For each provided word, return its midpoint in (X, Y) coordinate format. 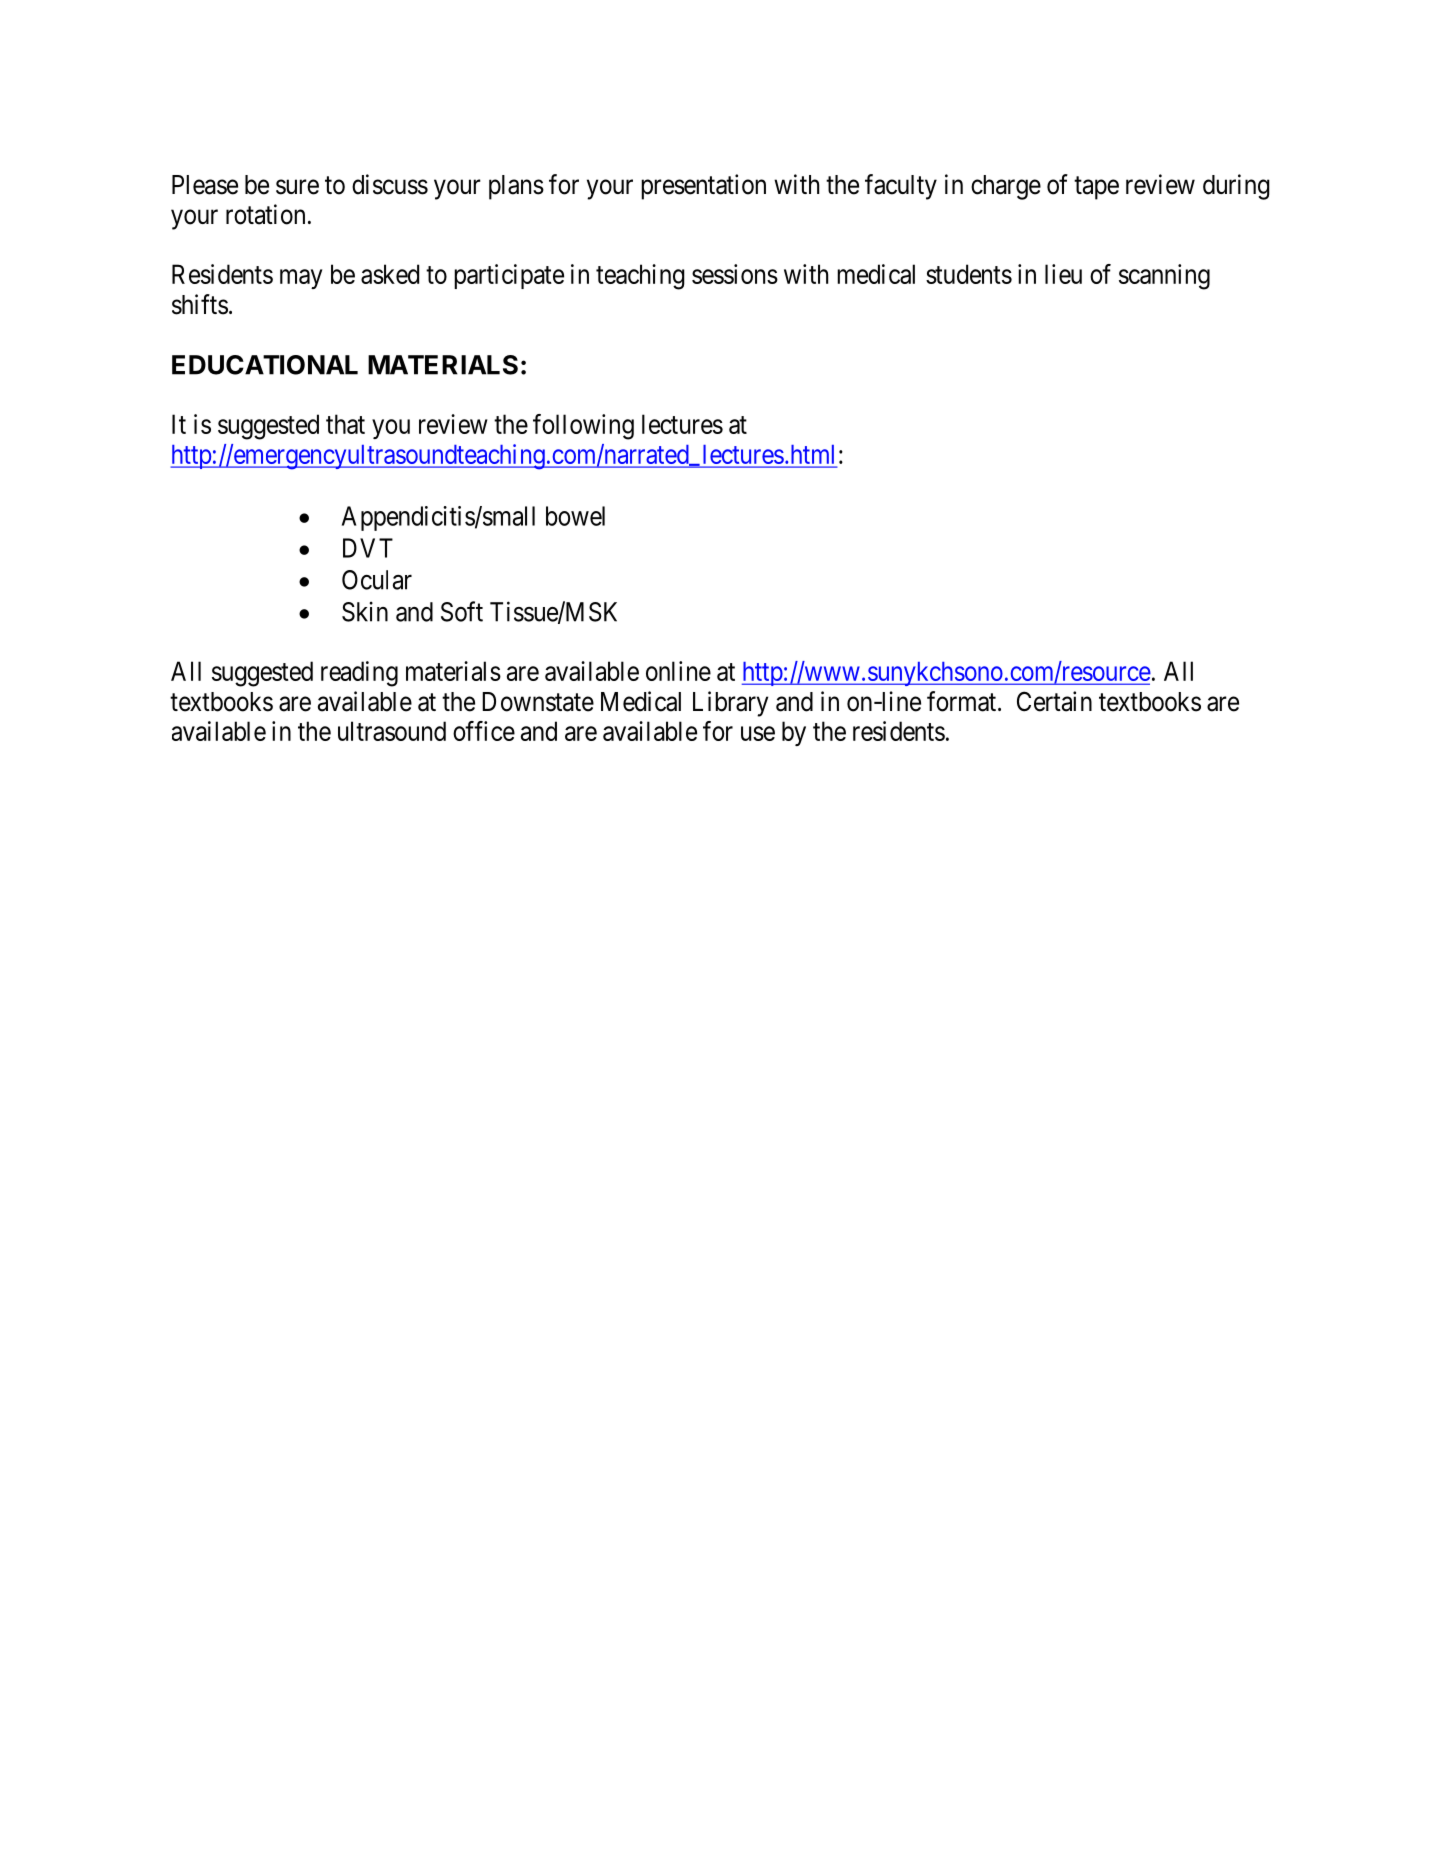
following (583, 427)
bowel (575, 516)
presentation (703, 187)
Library (730, 704)
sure (297, 187)
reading (359, 674)
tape (1096, 188)
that (345, 424)
